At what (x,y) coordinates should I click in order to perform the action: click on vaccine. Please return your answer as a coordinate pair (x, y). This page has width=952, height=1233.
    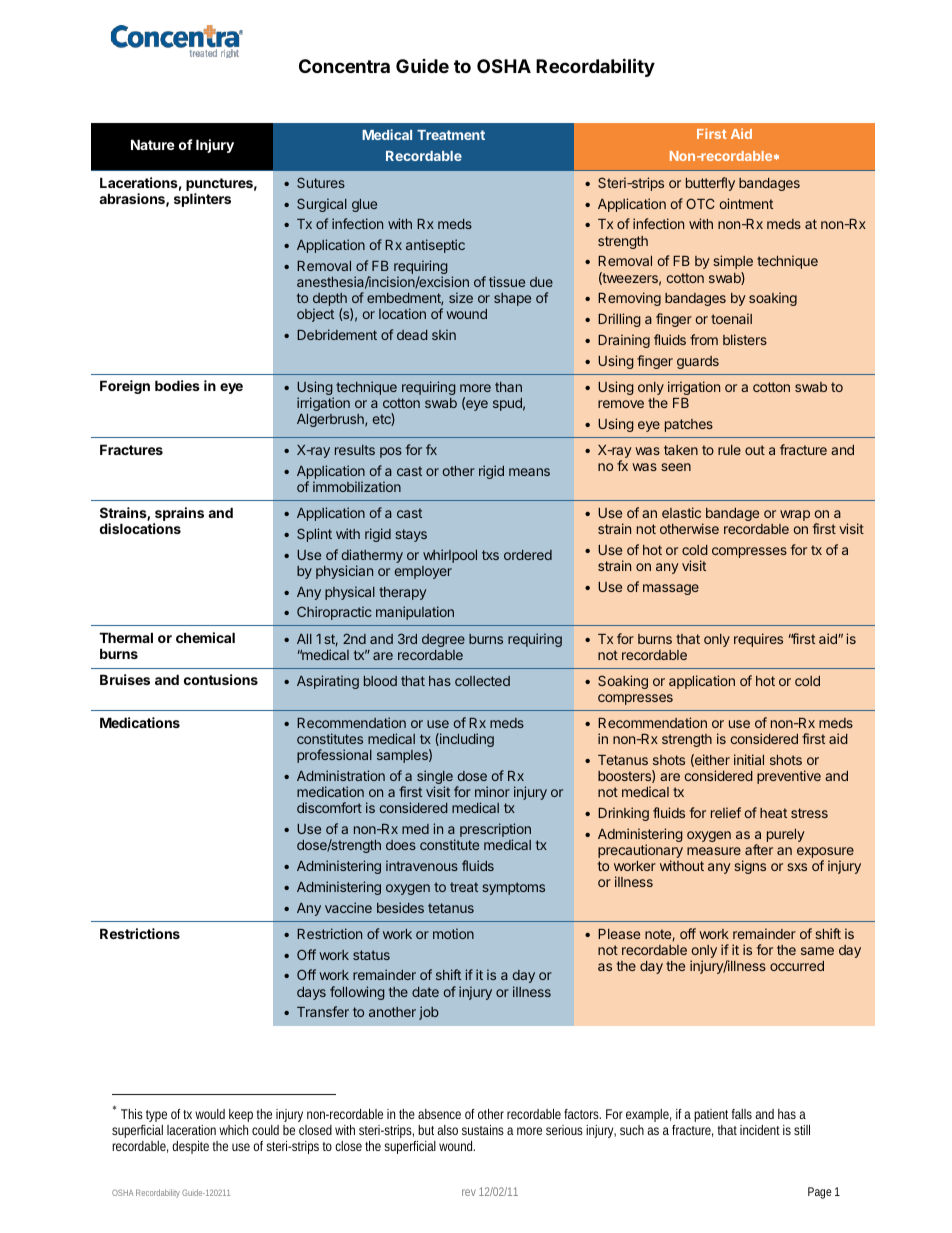
    Looking at the image, I should click on (348, 907).
